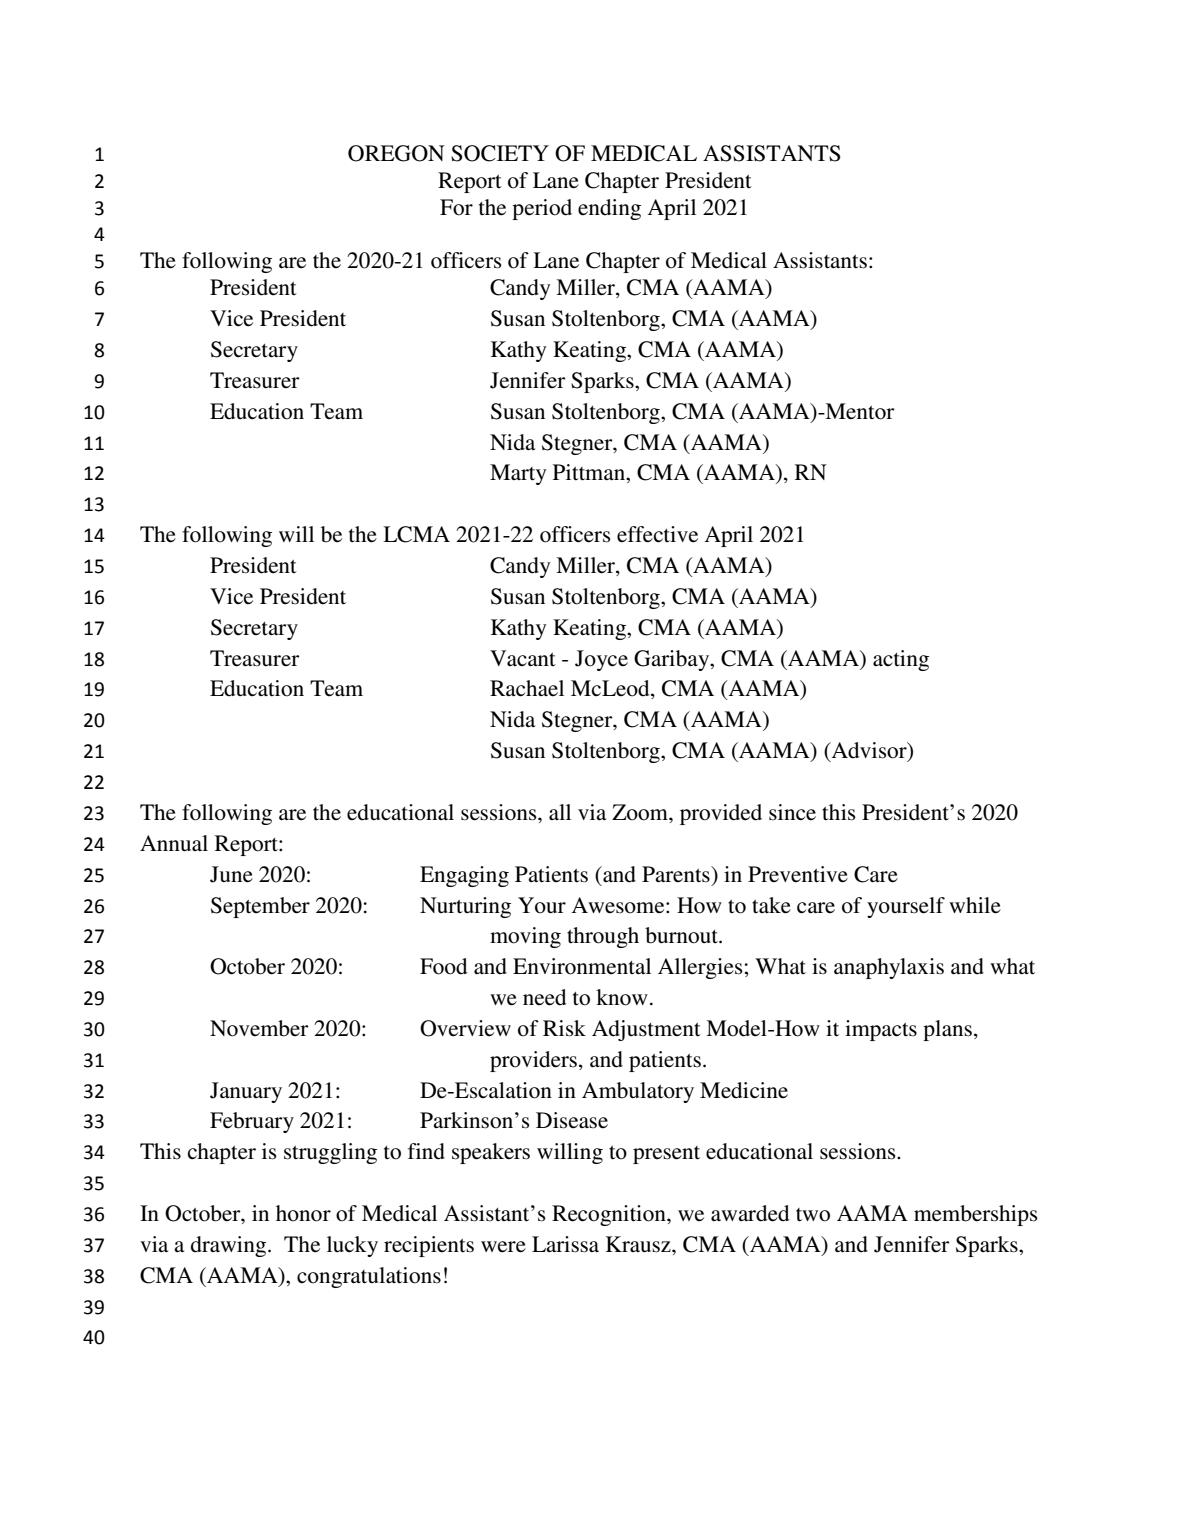  I want to click on Awesome, so click(619, 905).
